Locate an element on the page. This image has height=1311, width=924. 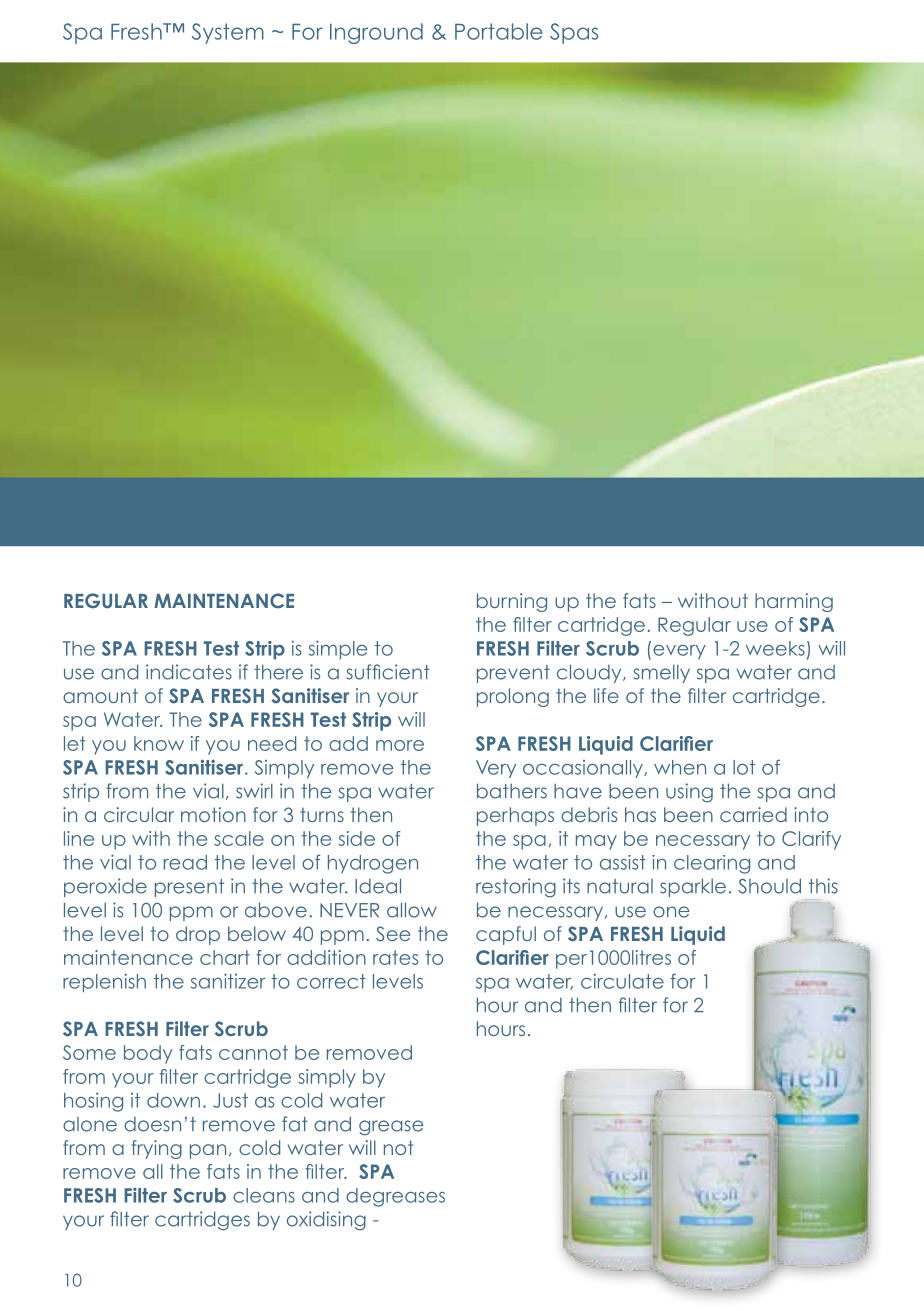
amount is located at coordinates (100, 695).
